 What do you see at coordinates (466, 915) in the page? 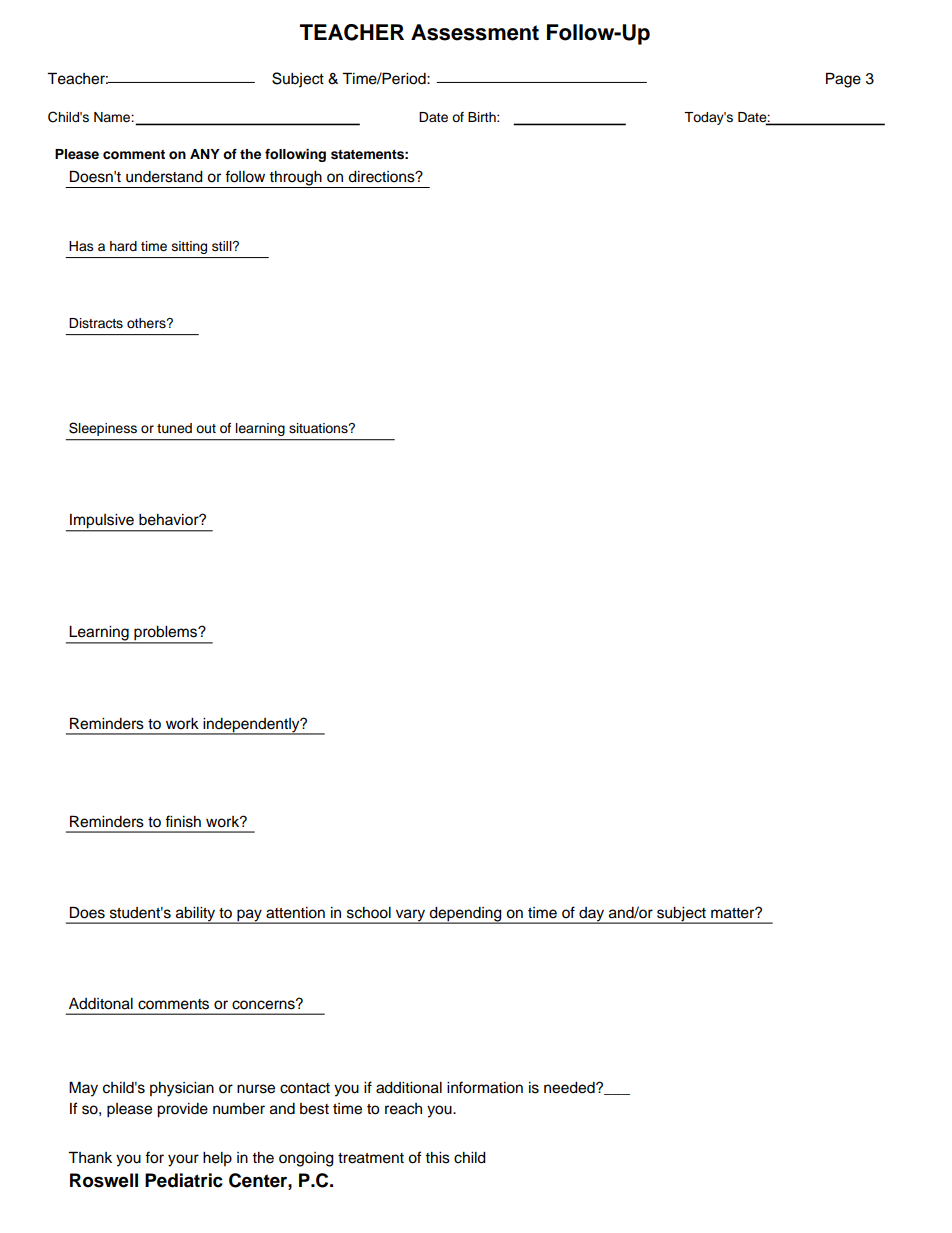
I see `depending` at bounding box center [466, 915].
